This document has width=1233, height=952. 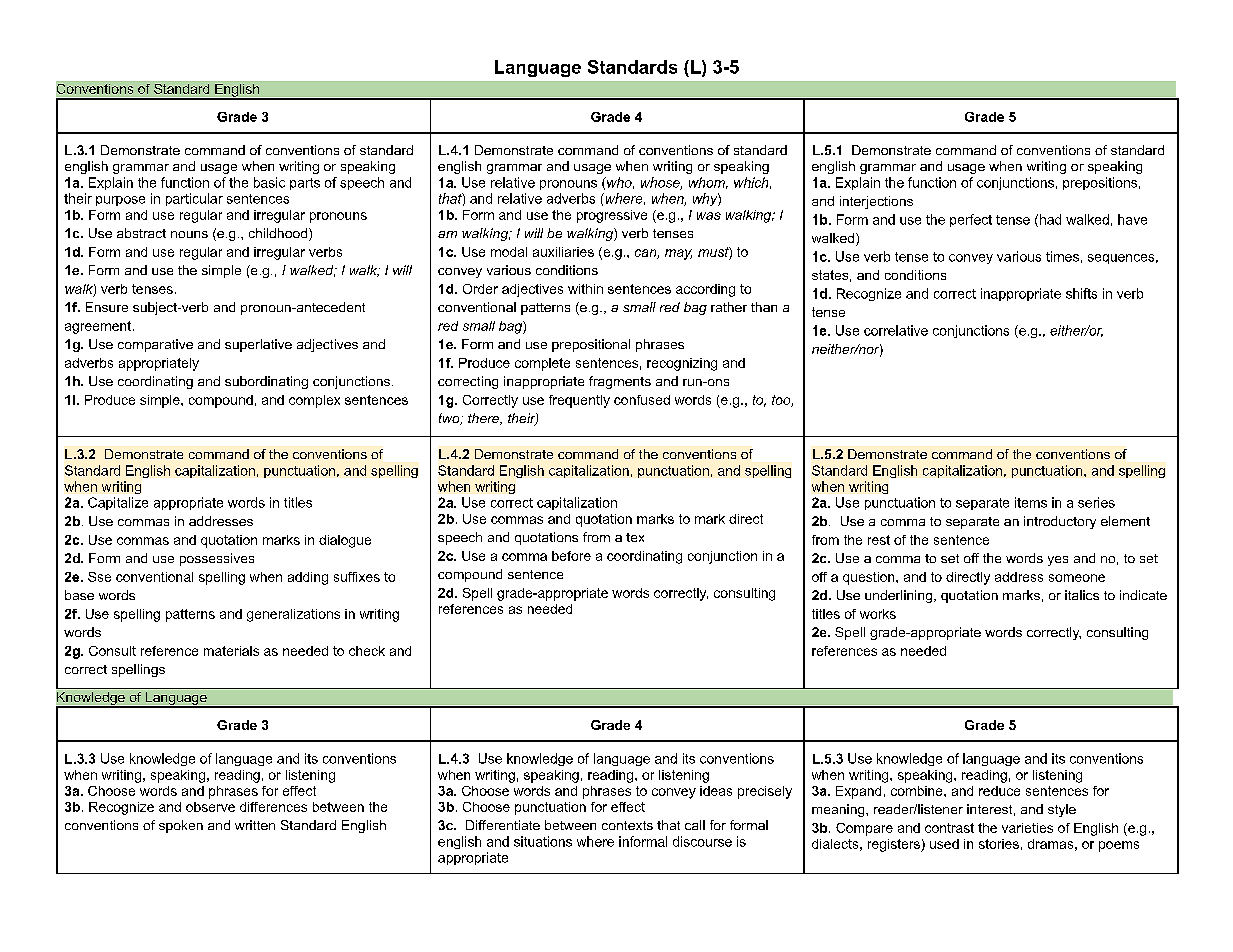 What do you see at coordinates (258, 345) in the document?
I see `superlative` at bounding box center [258, 345].
